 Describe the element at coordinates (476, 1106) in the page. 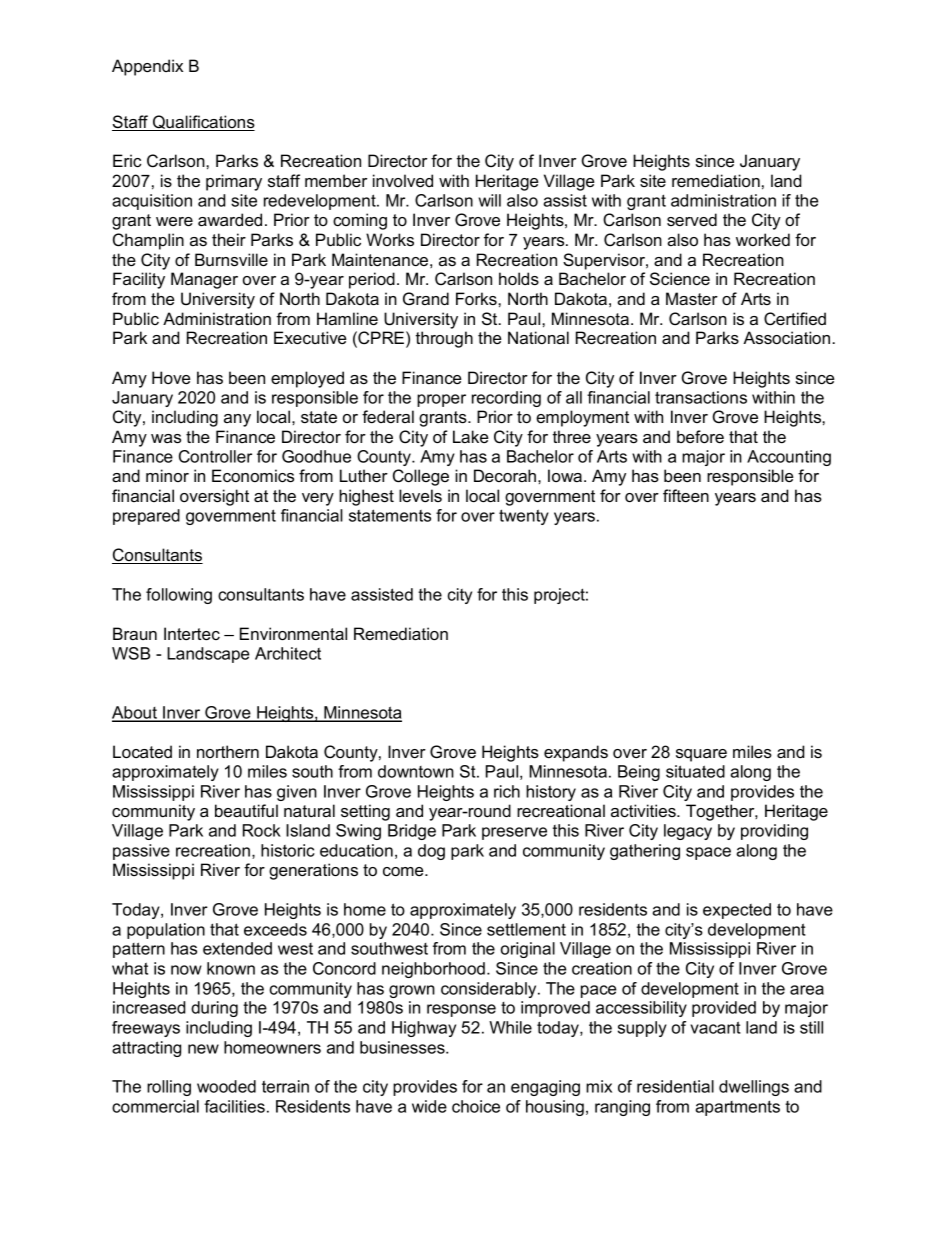

I see `choice` at that location.
